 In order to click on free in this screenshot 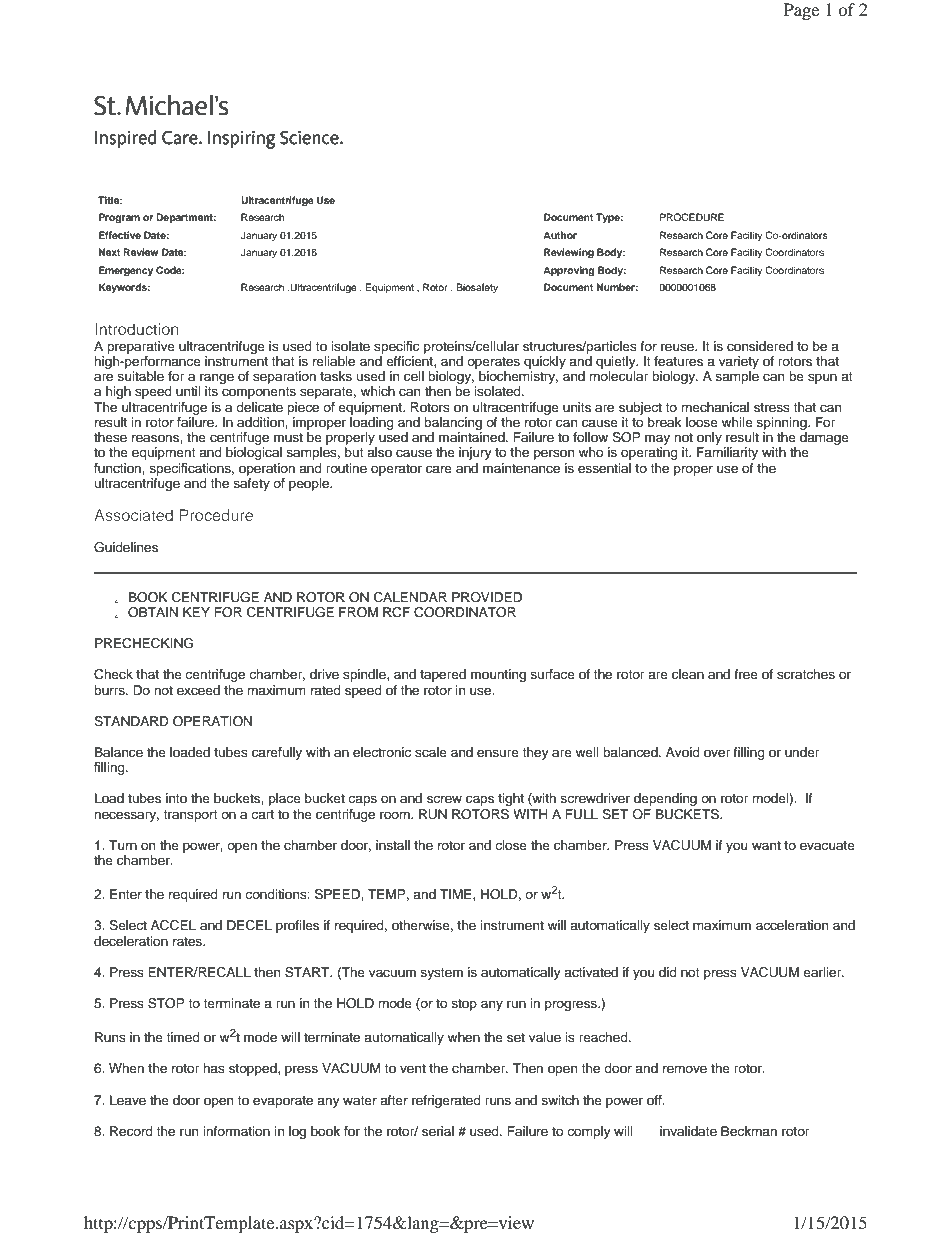, I will do `click(746, 674)`.
